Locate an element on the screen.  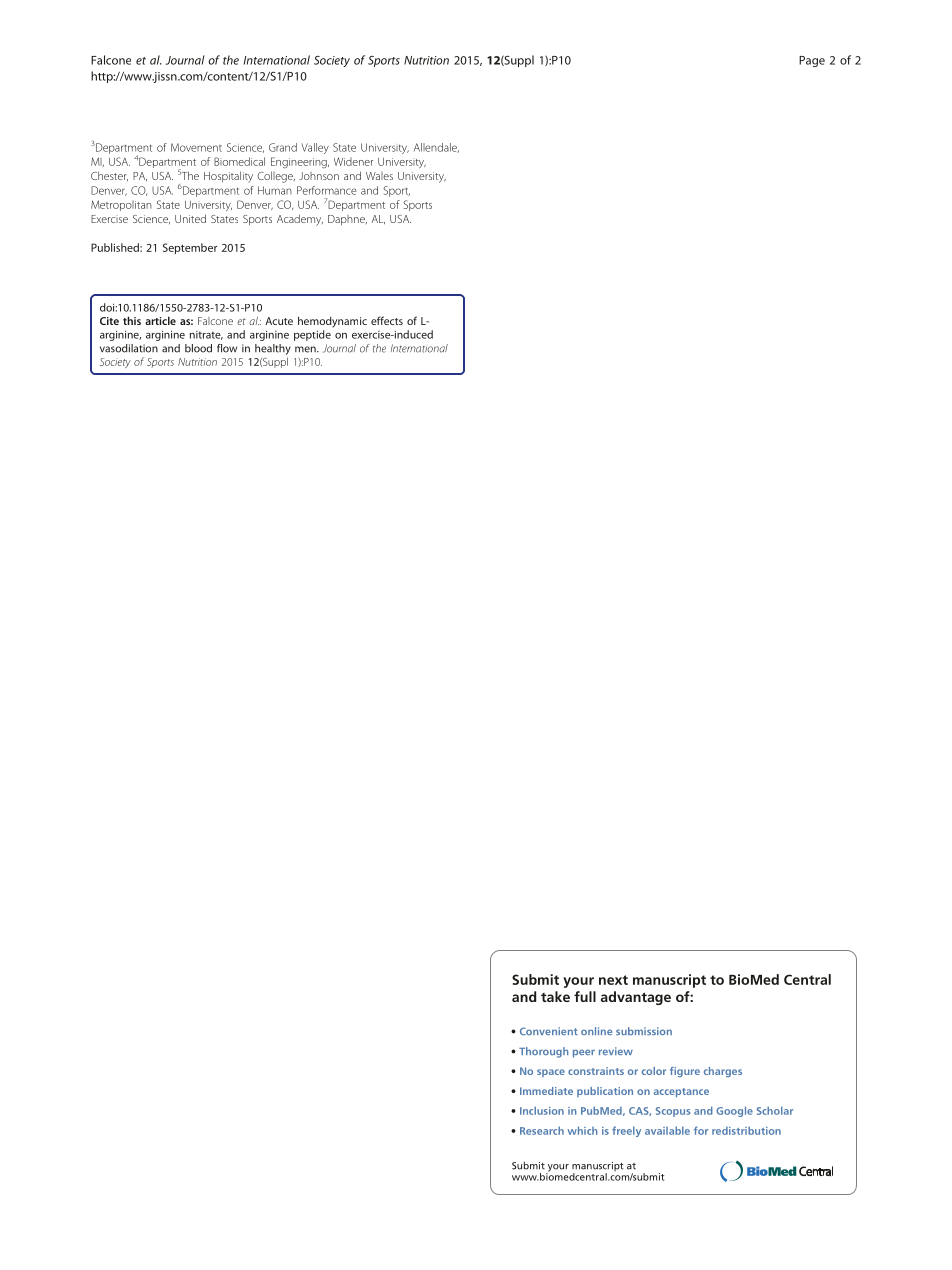
effects is located at coordinates (387, 320).
